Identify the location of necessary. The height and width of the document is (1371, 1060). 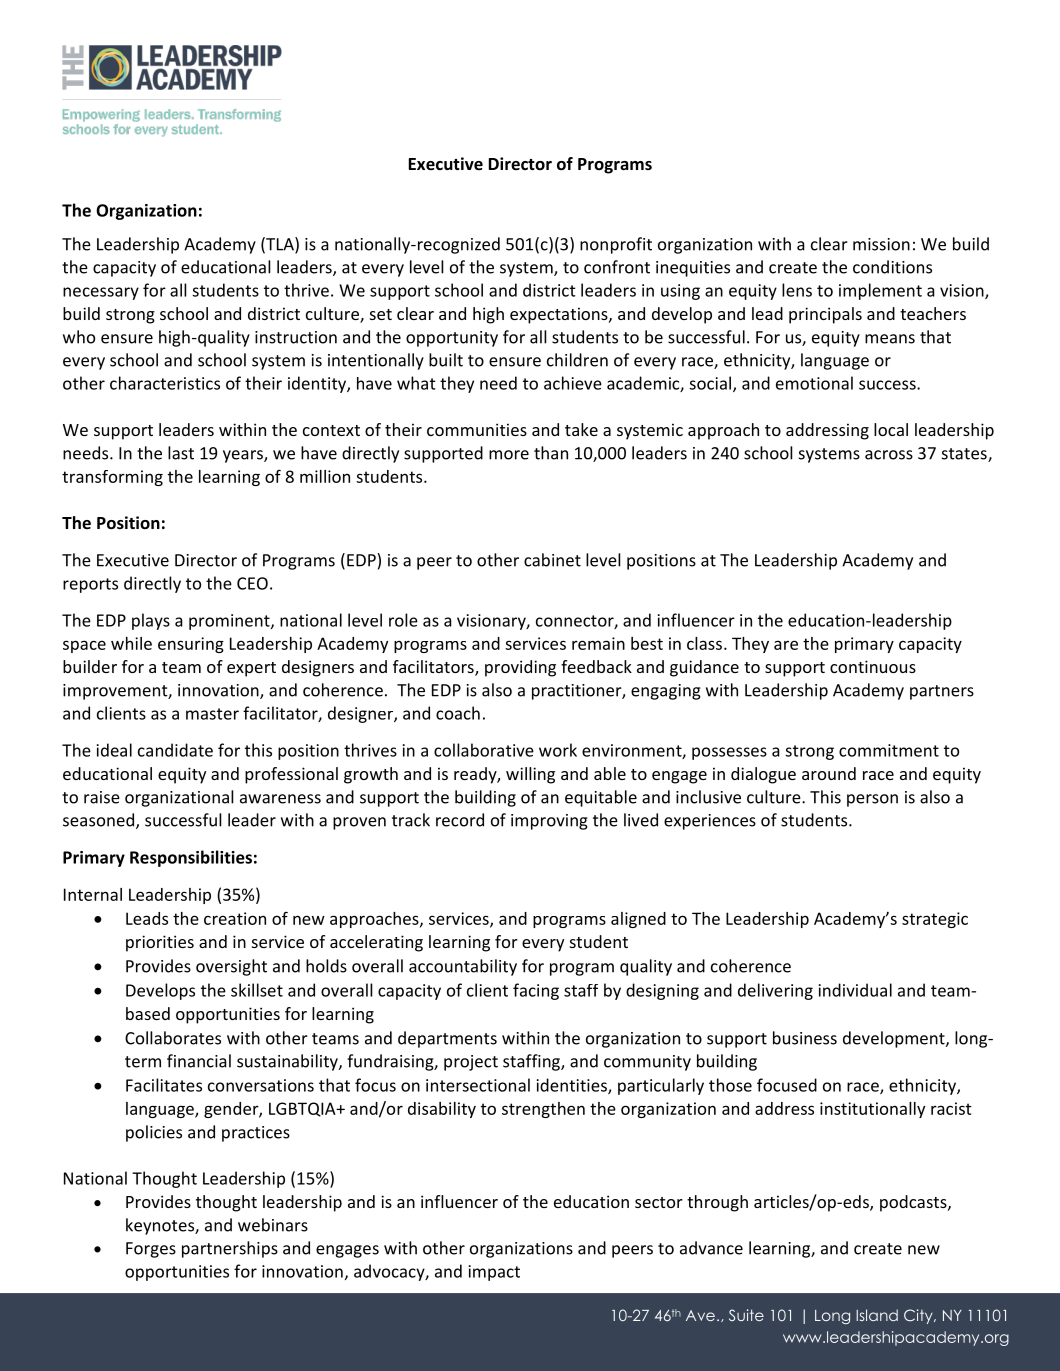
(101, 293).
